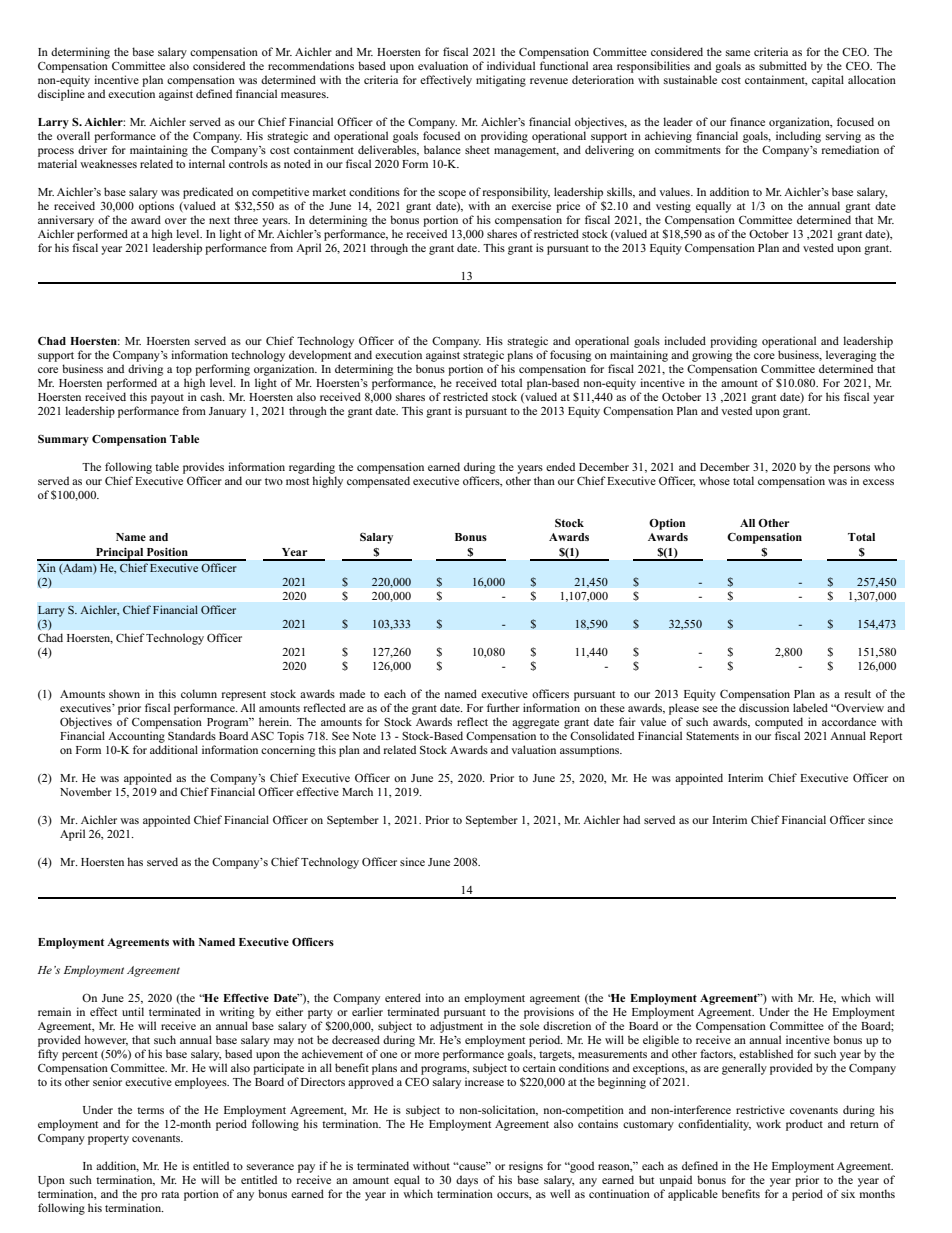 Image resolution: width=952 pixels, height=1233 pixels. What do you see at coordinates (124, 693) in the screenshot?
I see `shown` at bounding box center [124, 693].
